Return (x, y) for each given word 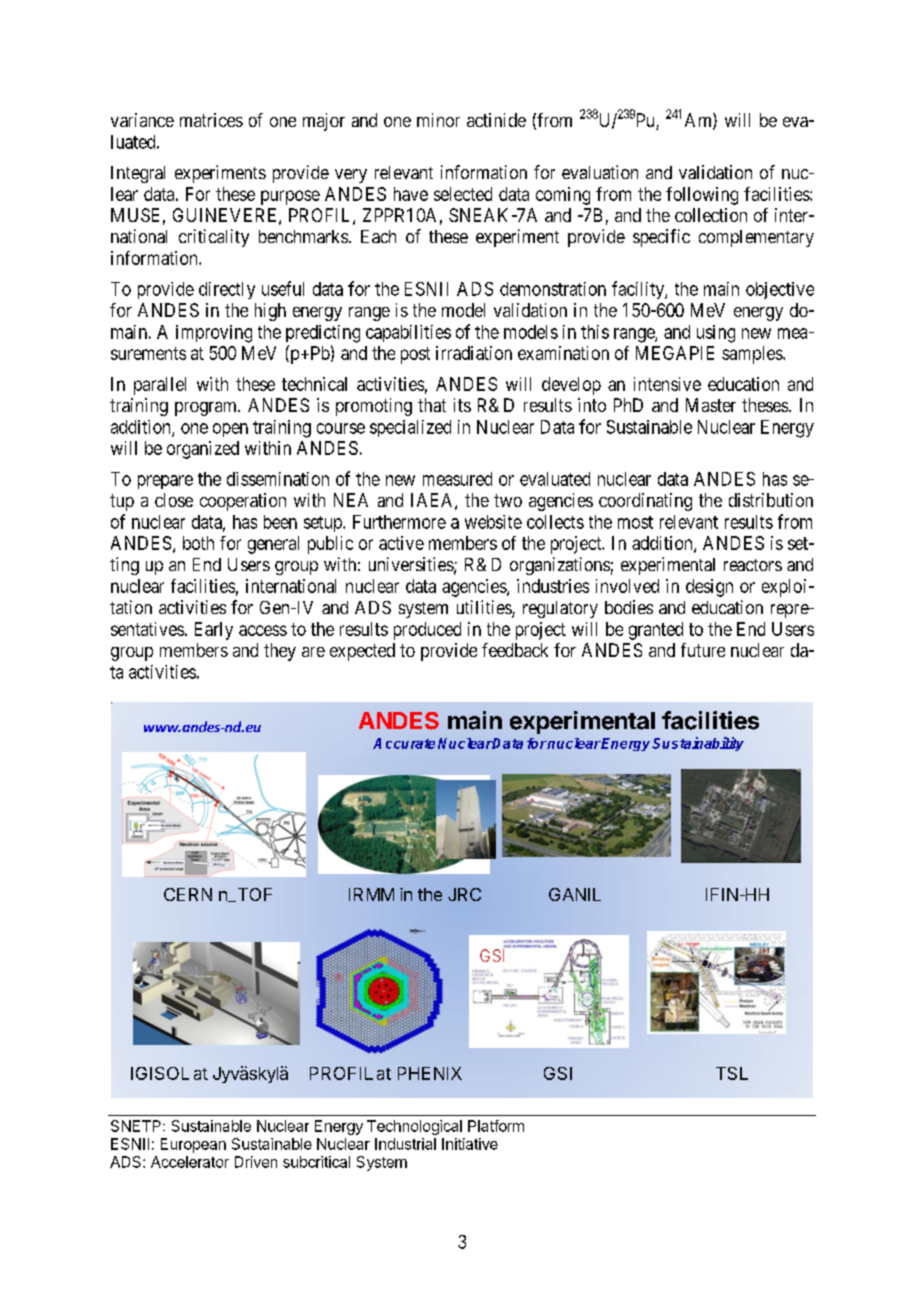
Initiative (470, 1144)
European (193, 1145)
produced (427, 631)
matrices (211, 120)
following (702, 196)
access (263, 630)
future (703, 650)
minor (438, 120)
